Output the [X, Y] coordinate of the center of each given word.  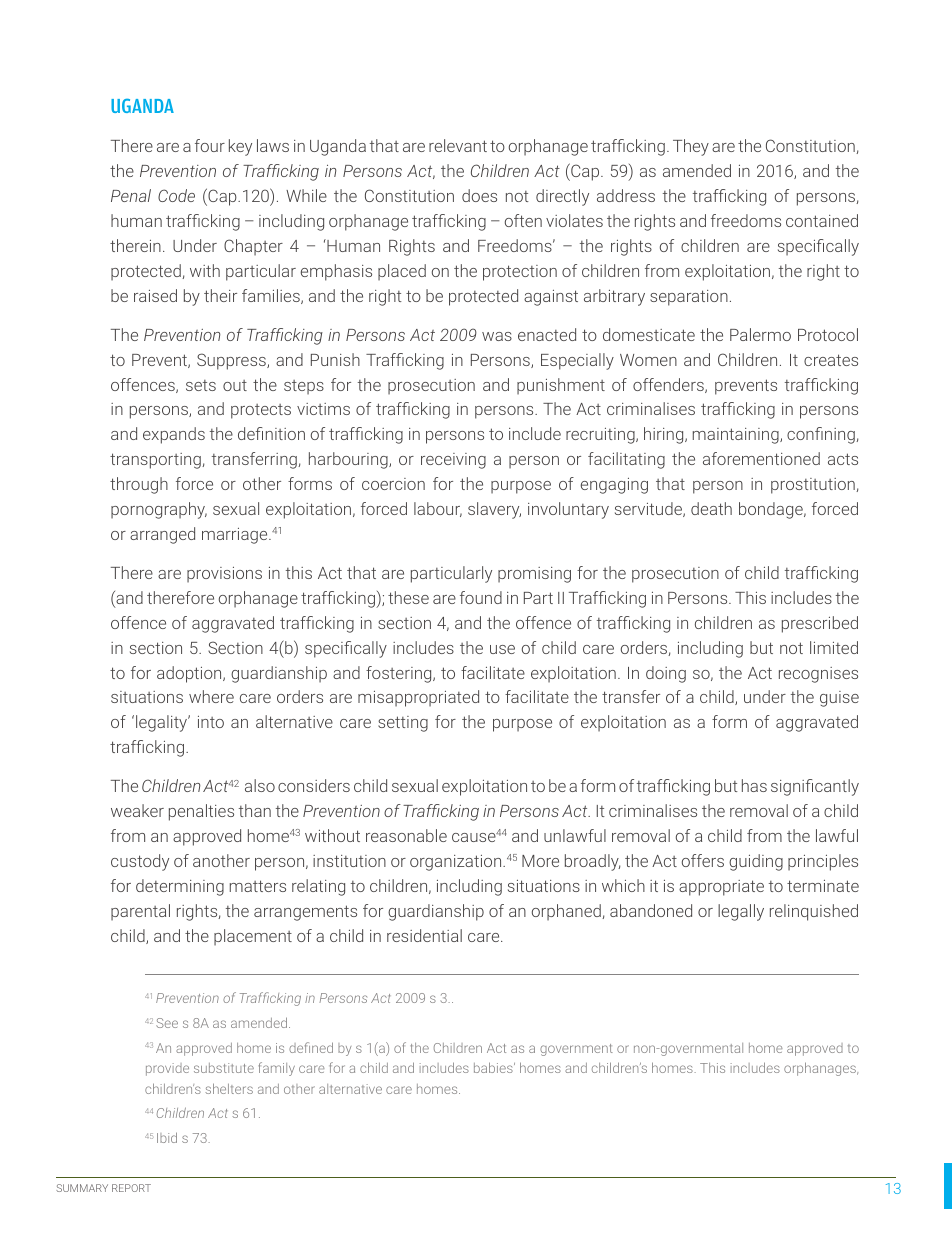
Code [176, 195]
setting [403, 724]
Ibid [167, 1137]
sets [201, 385]
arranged [162, 535]
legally [741, 912]
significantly [815, 787]
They [691, 147]
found [481, 597]
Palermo [760, 334]
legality [163, 723]
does [479, 195]
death [711, 508]
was [497, 336]
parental [140, 912]
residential [424, 935]
